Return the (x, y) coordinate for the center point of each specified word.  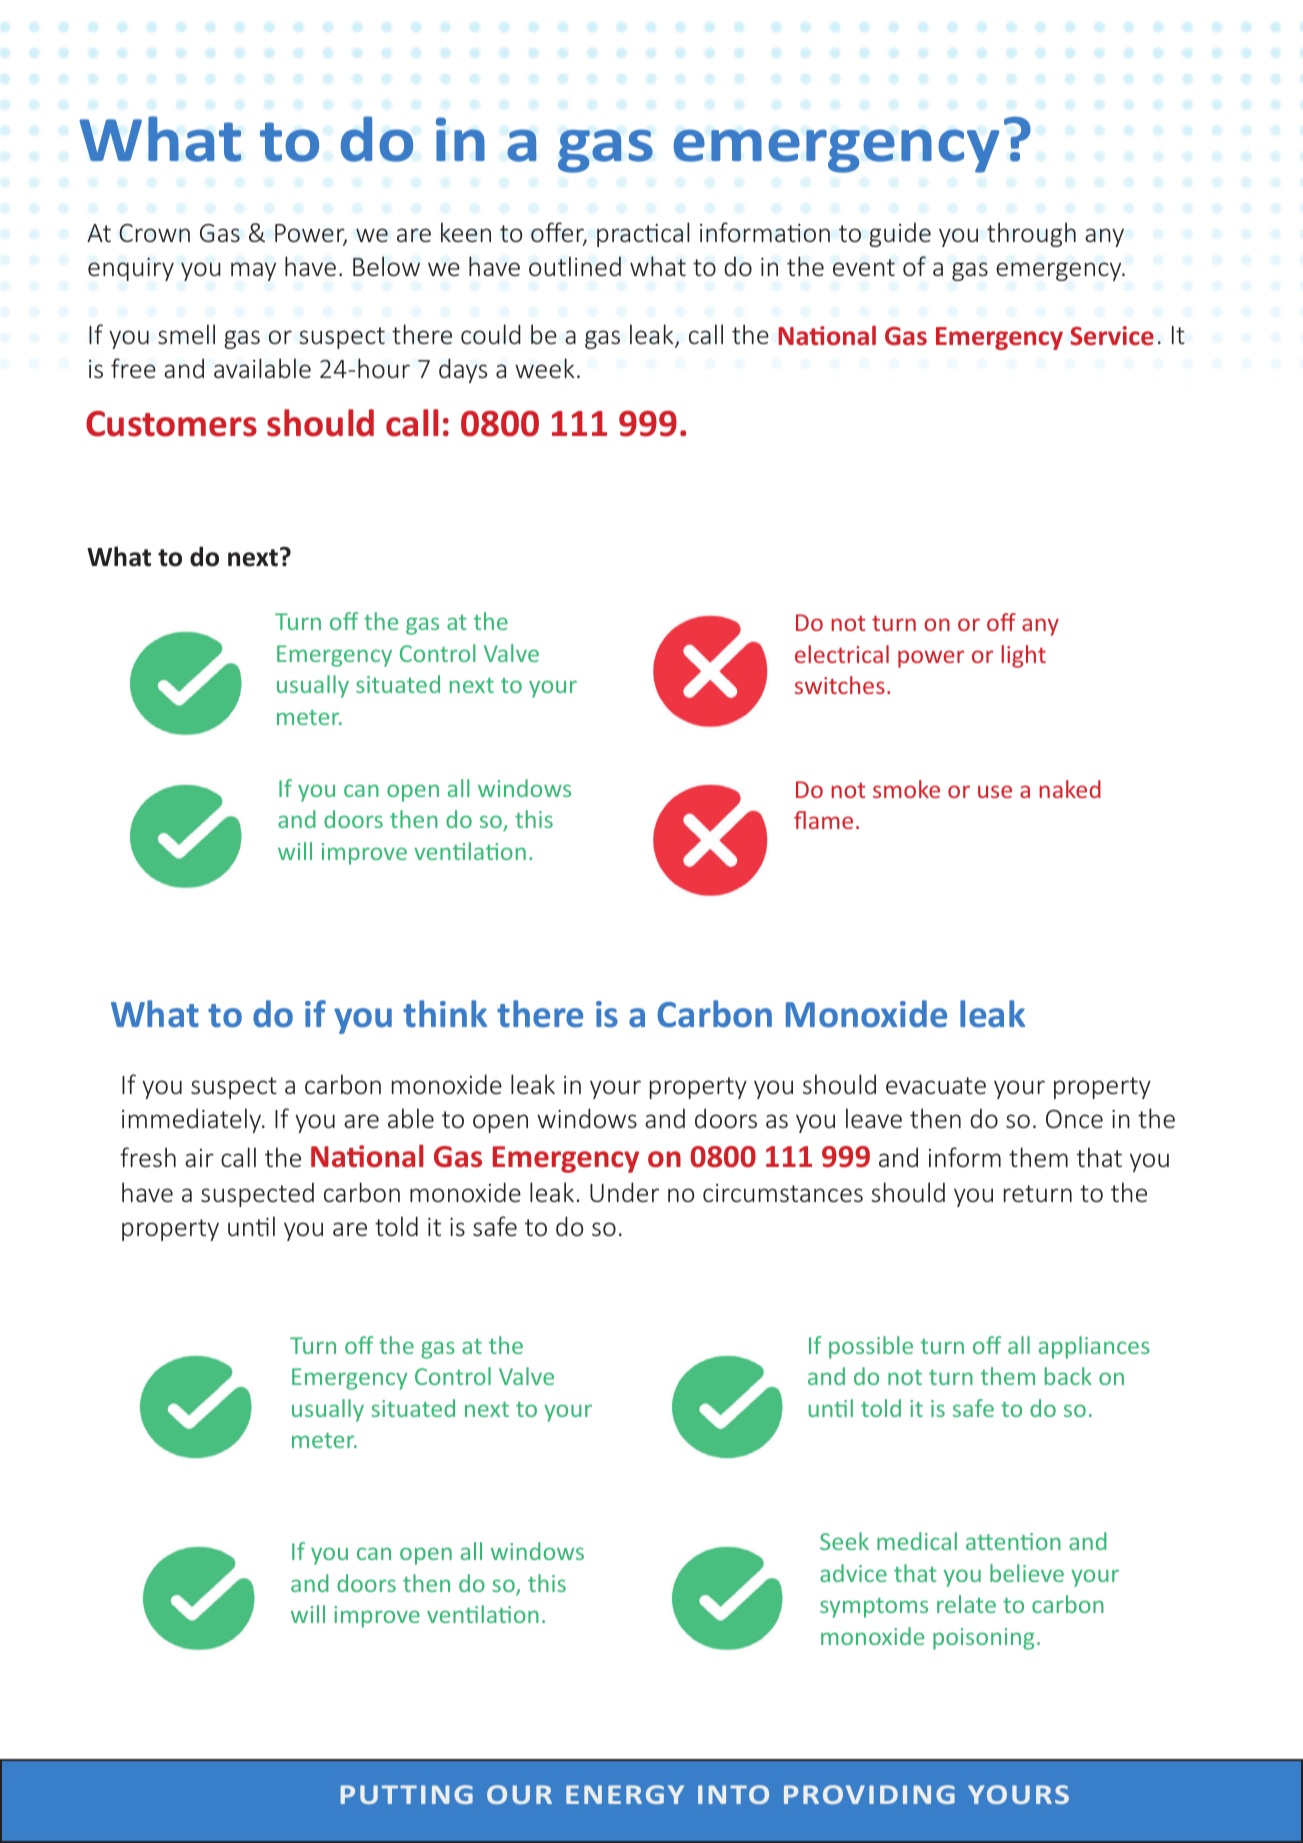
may (253, 271)
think (445, 1013)
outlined (575, 266)
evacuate (936, 1085)
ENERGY (625, 1794)
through (1031, 234)
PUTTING (407, 1794)
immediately (193, 1120)
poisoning (983, 1639)
